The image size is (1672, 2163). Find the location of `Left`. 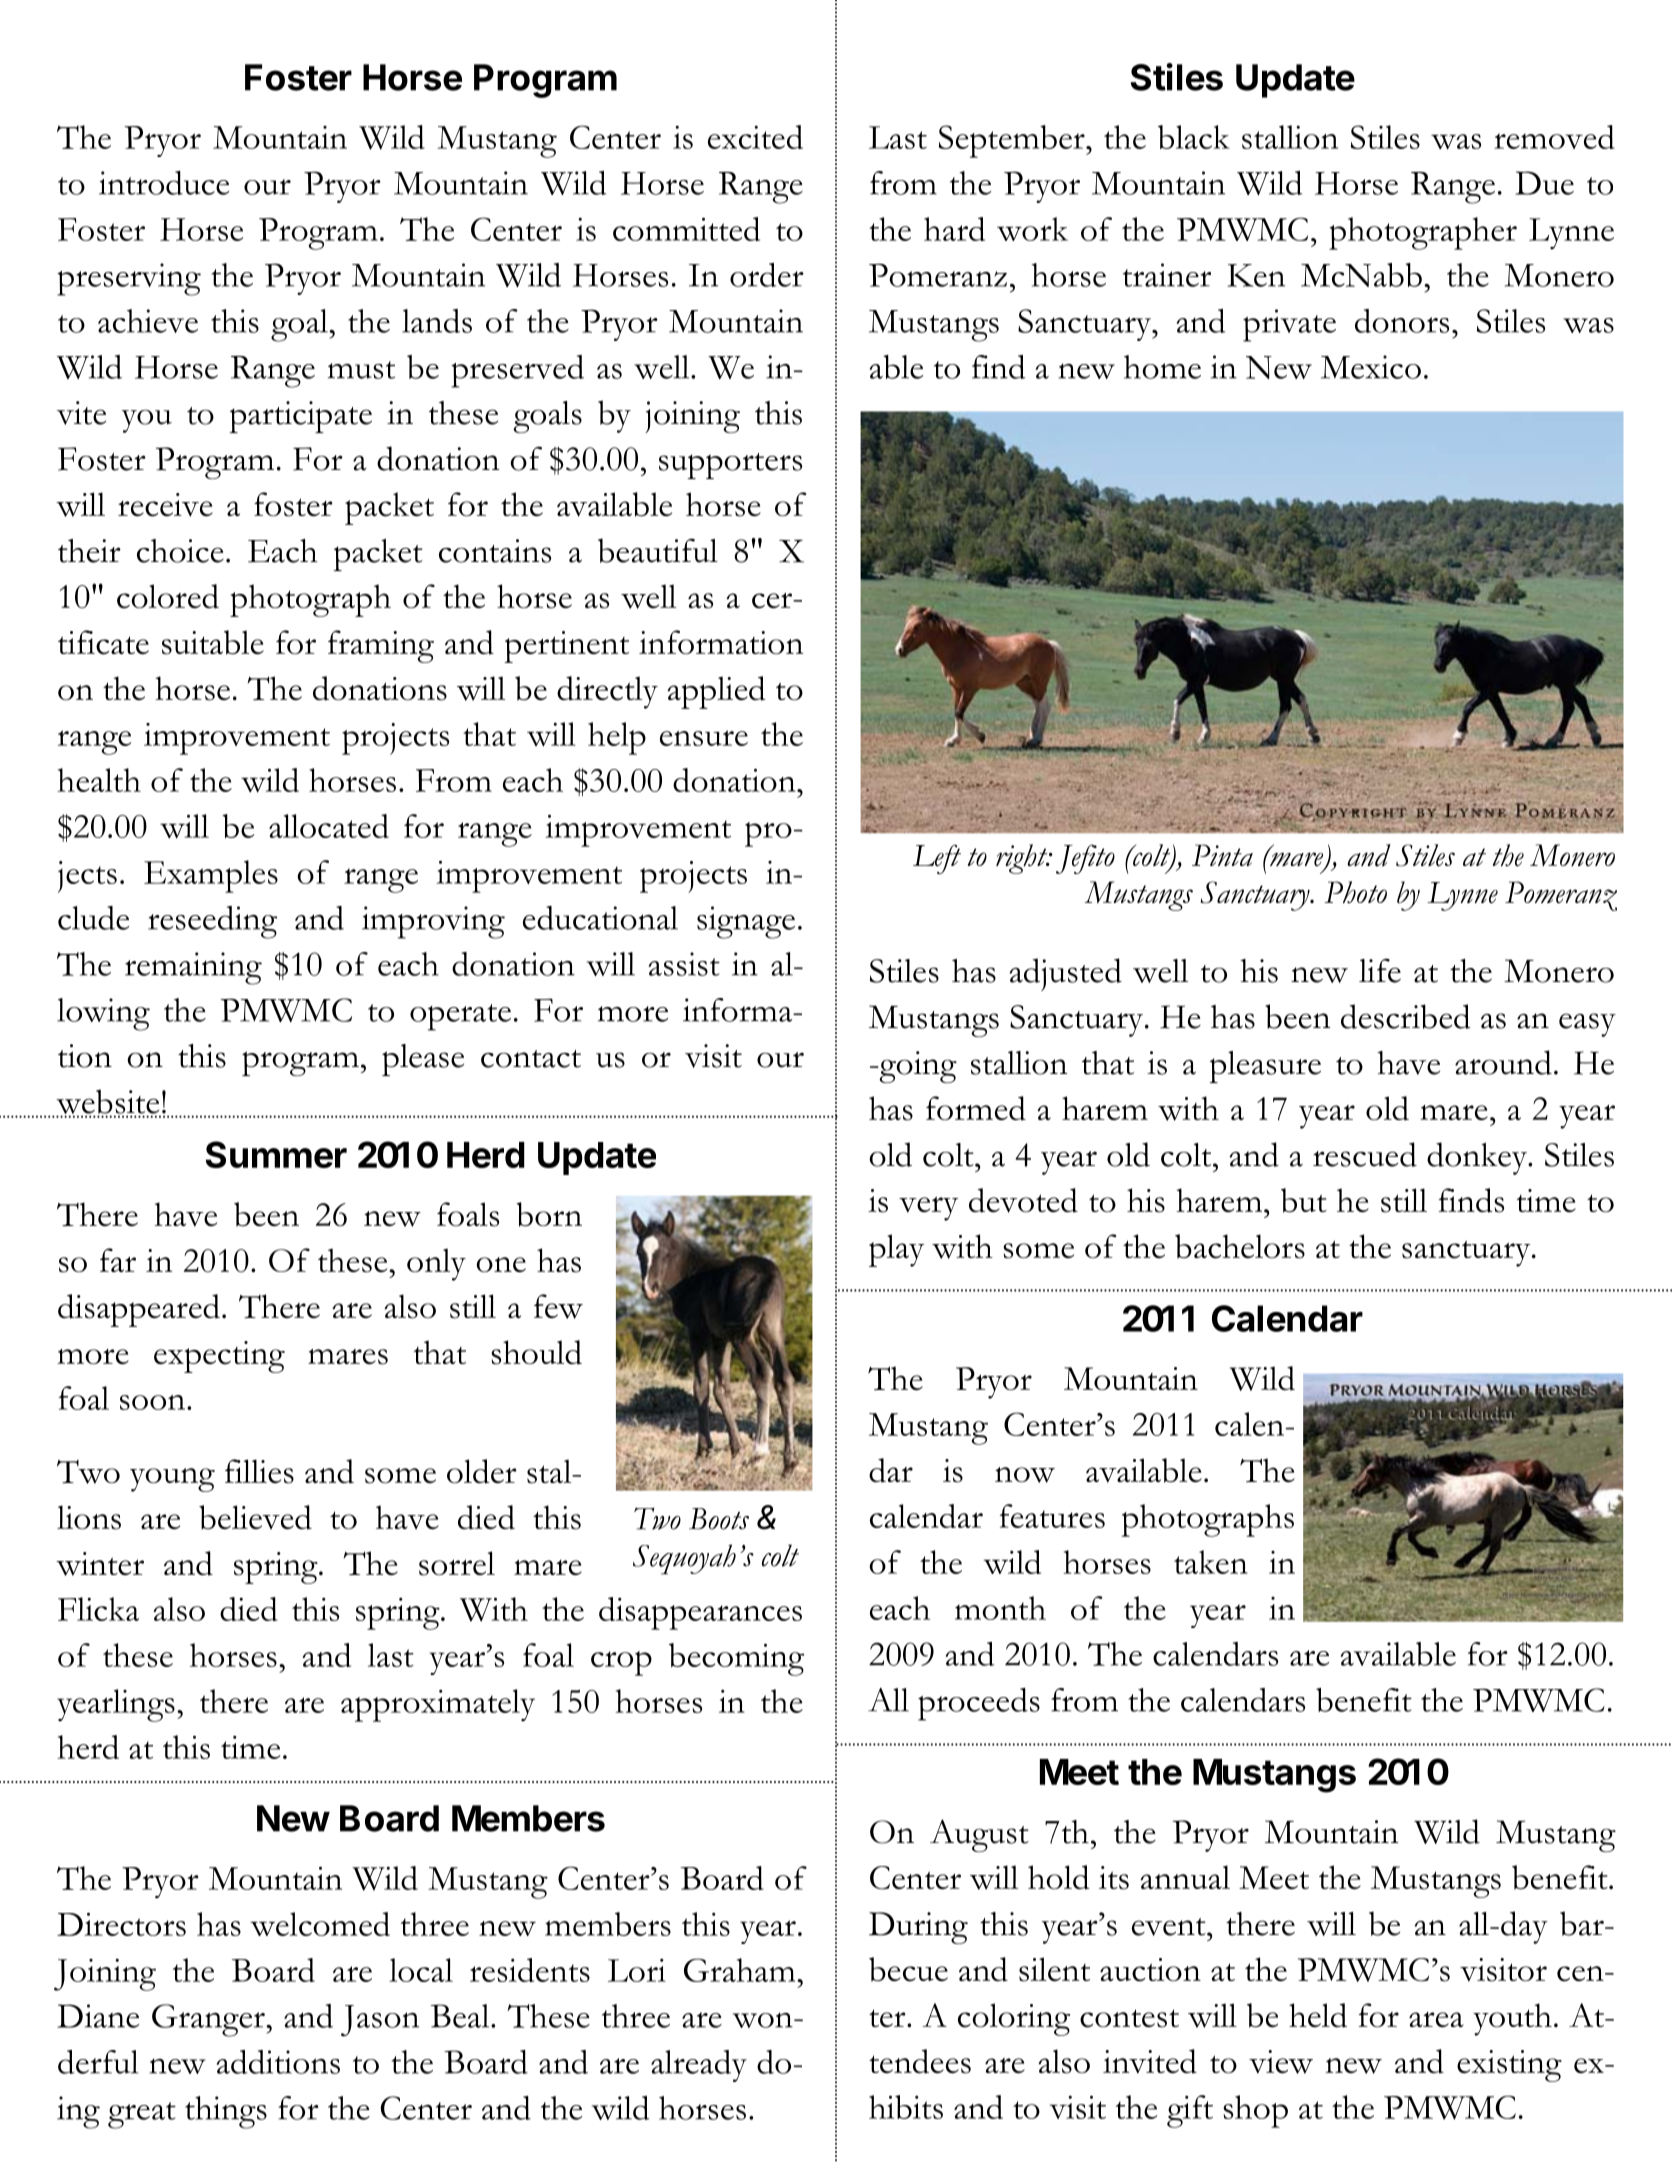

Left is located at coordinates (937, 859).
